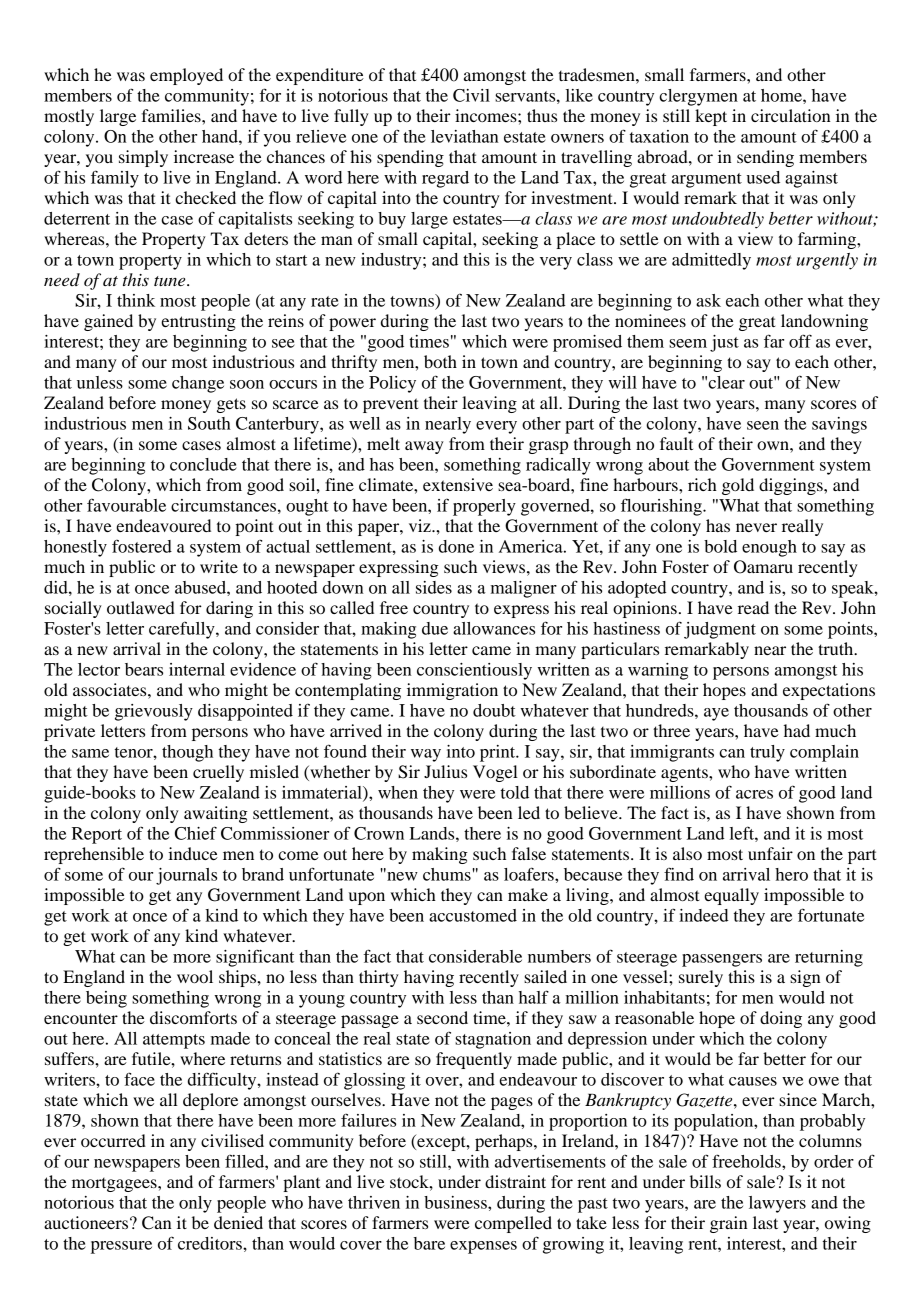 This screenshot has height=1308, width=924. What do you see at coordinates (144, 669) in the screenshot?
I see `bears` at bounding box center [144, 669].
